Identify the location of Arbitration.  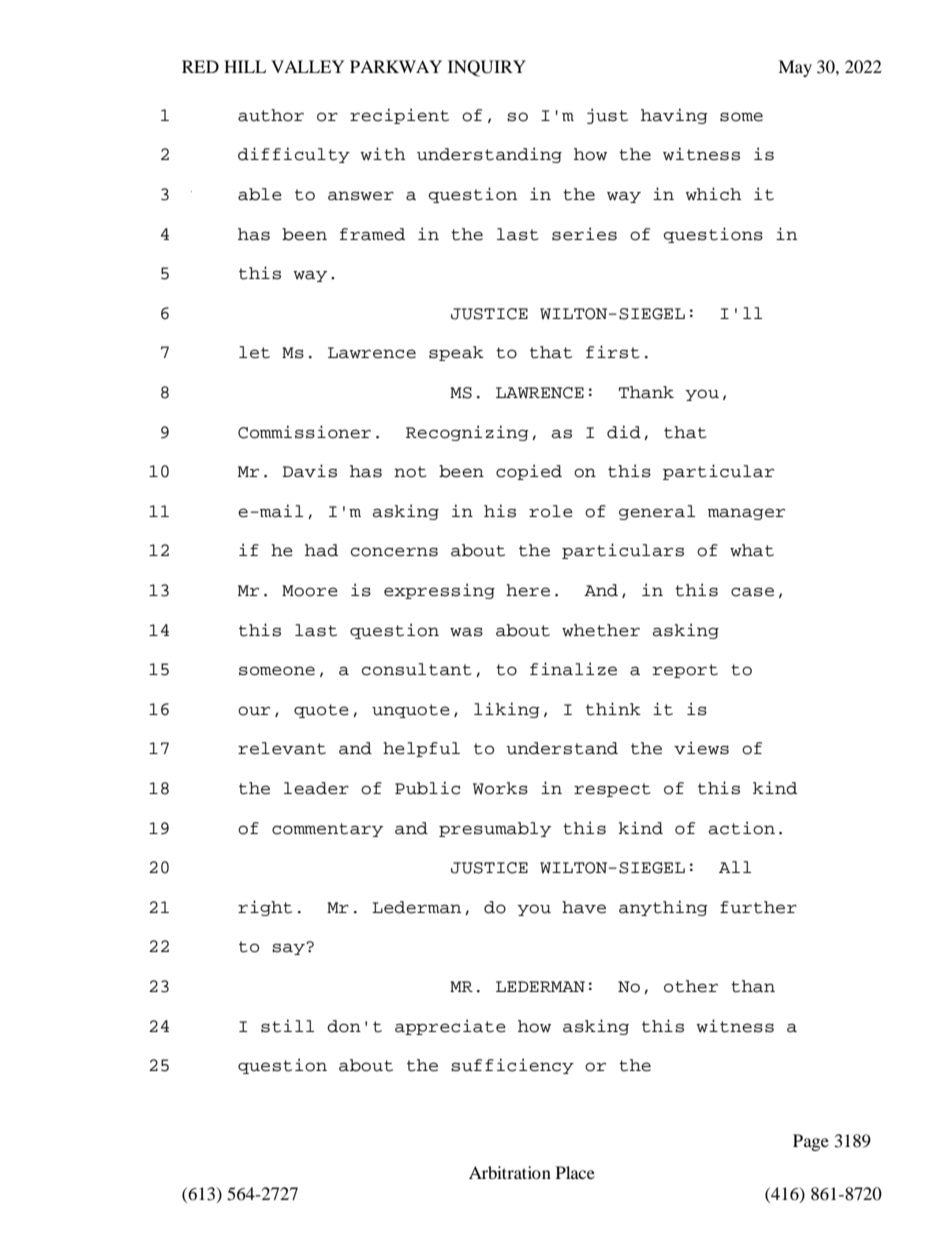
(510, 1172).
